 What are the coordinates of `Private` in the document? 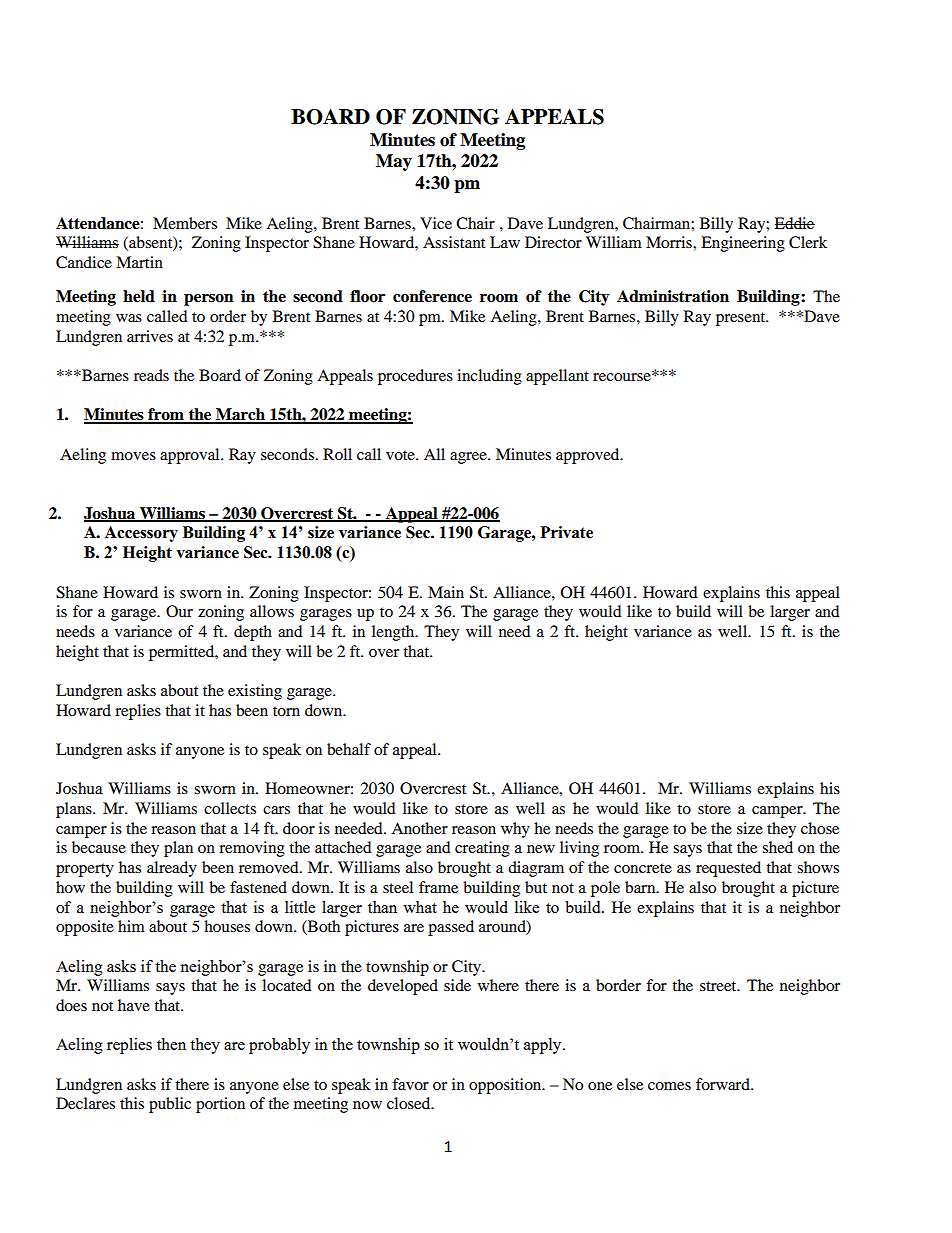 It's located at (567, 532).
